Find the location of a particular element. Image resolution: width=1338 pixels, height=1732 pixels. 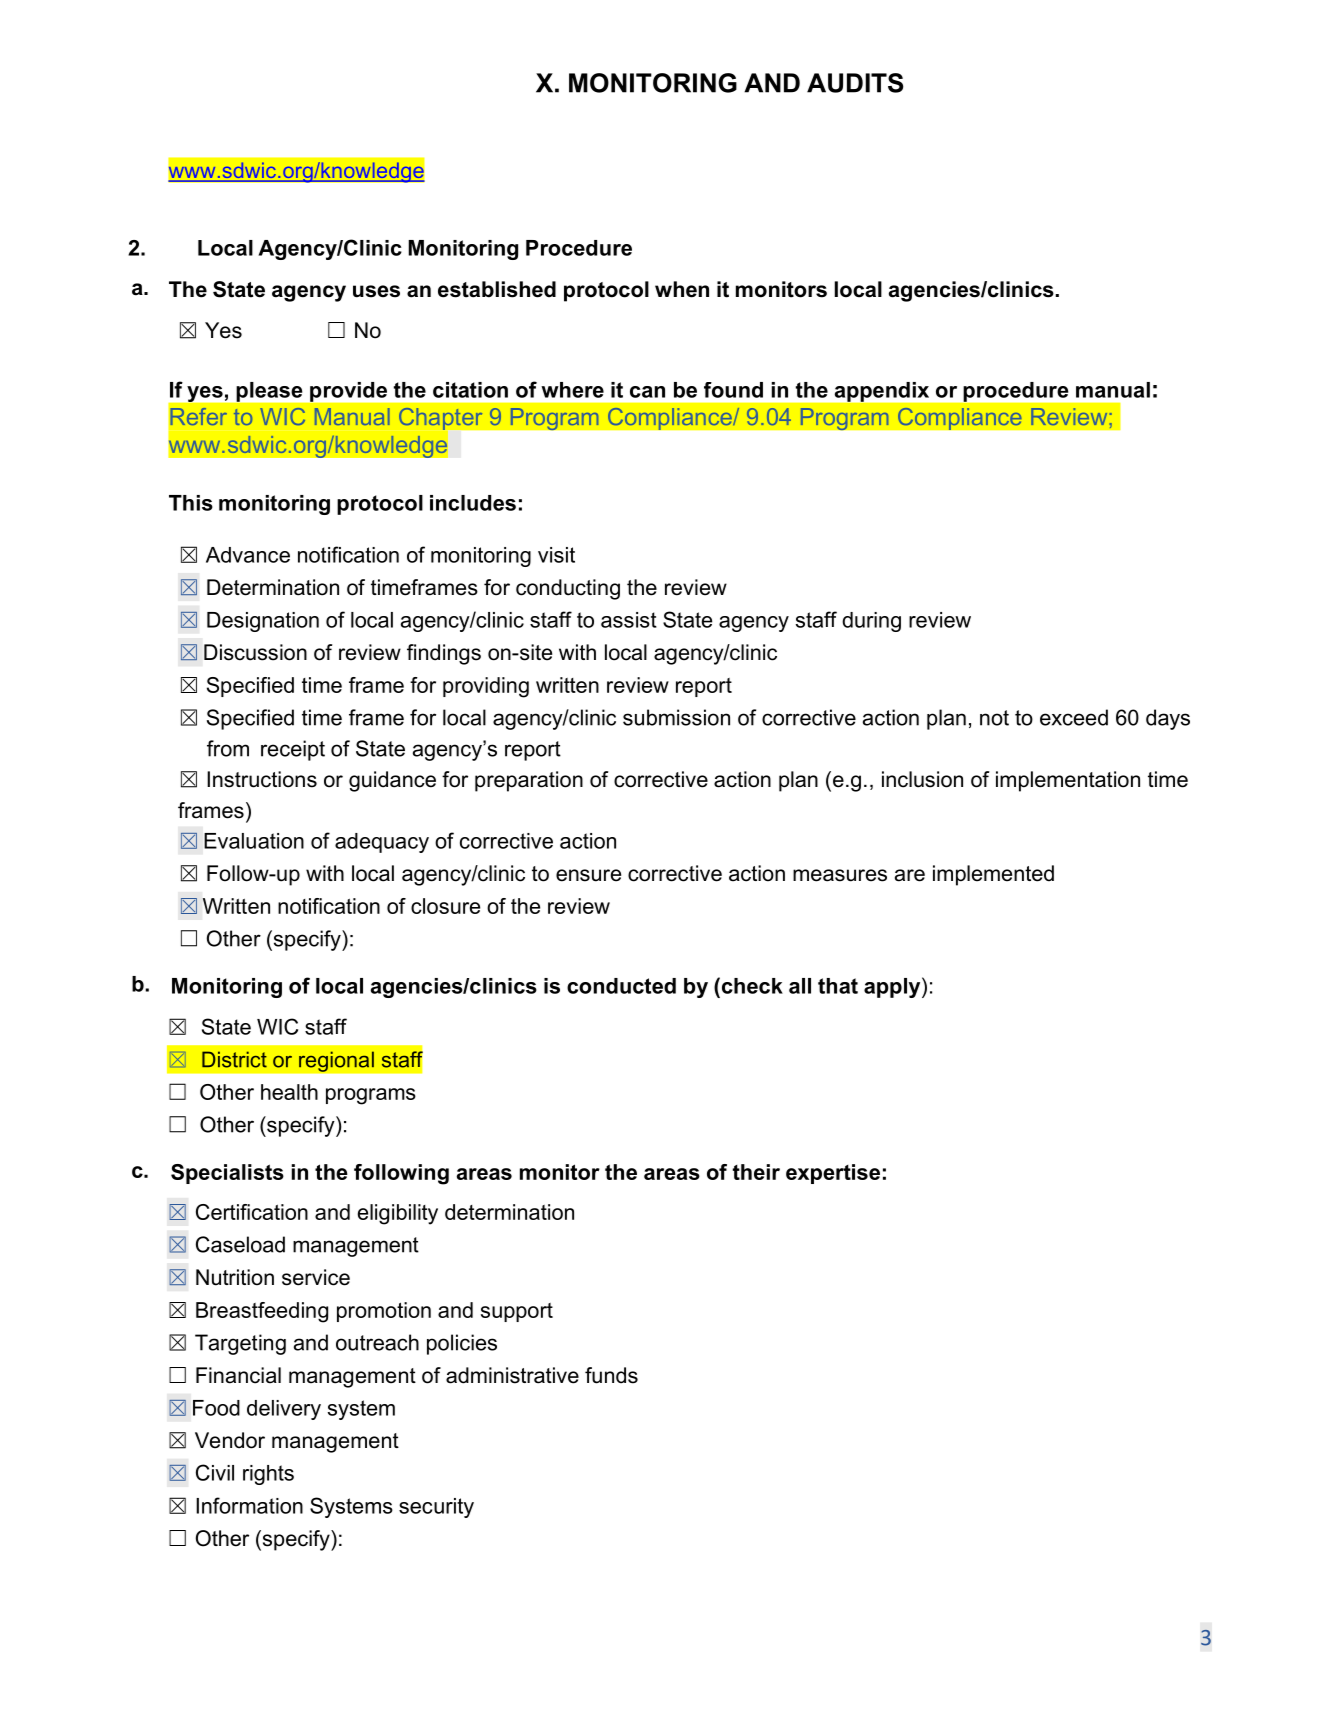

implemented is located at coordinates (993, 875).
